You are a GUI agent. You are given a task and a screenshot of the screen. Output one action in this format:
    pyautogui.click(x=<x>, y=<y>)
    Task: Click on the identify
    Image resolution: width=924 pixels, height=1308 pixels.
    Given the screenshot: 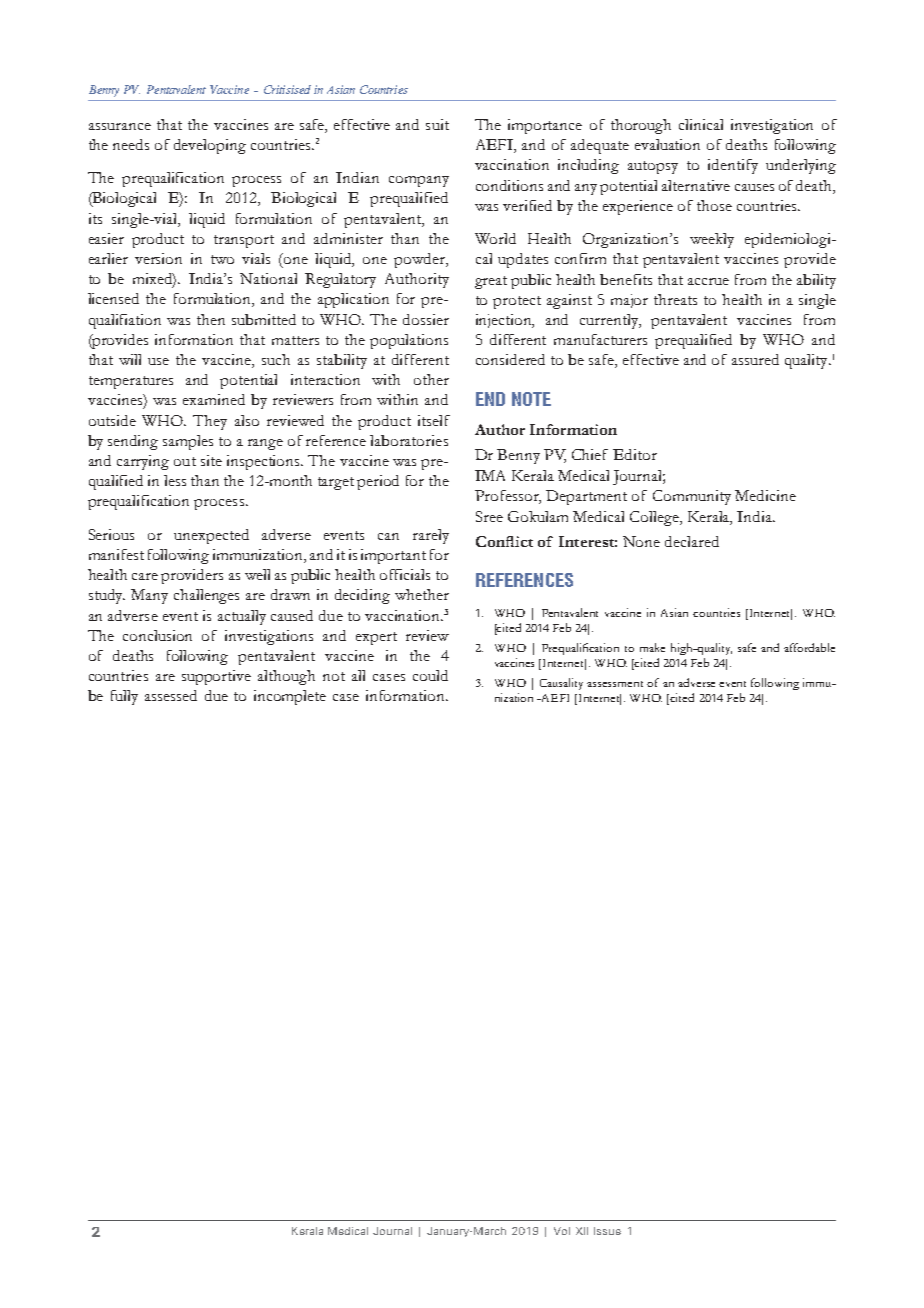 What is the action you would take?
    pyautogui.click(x=733, y=166)
